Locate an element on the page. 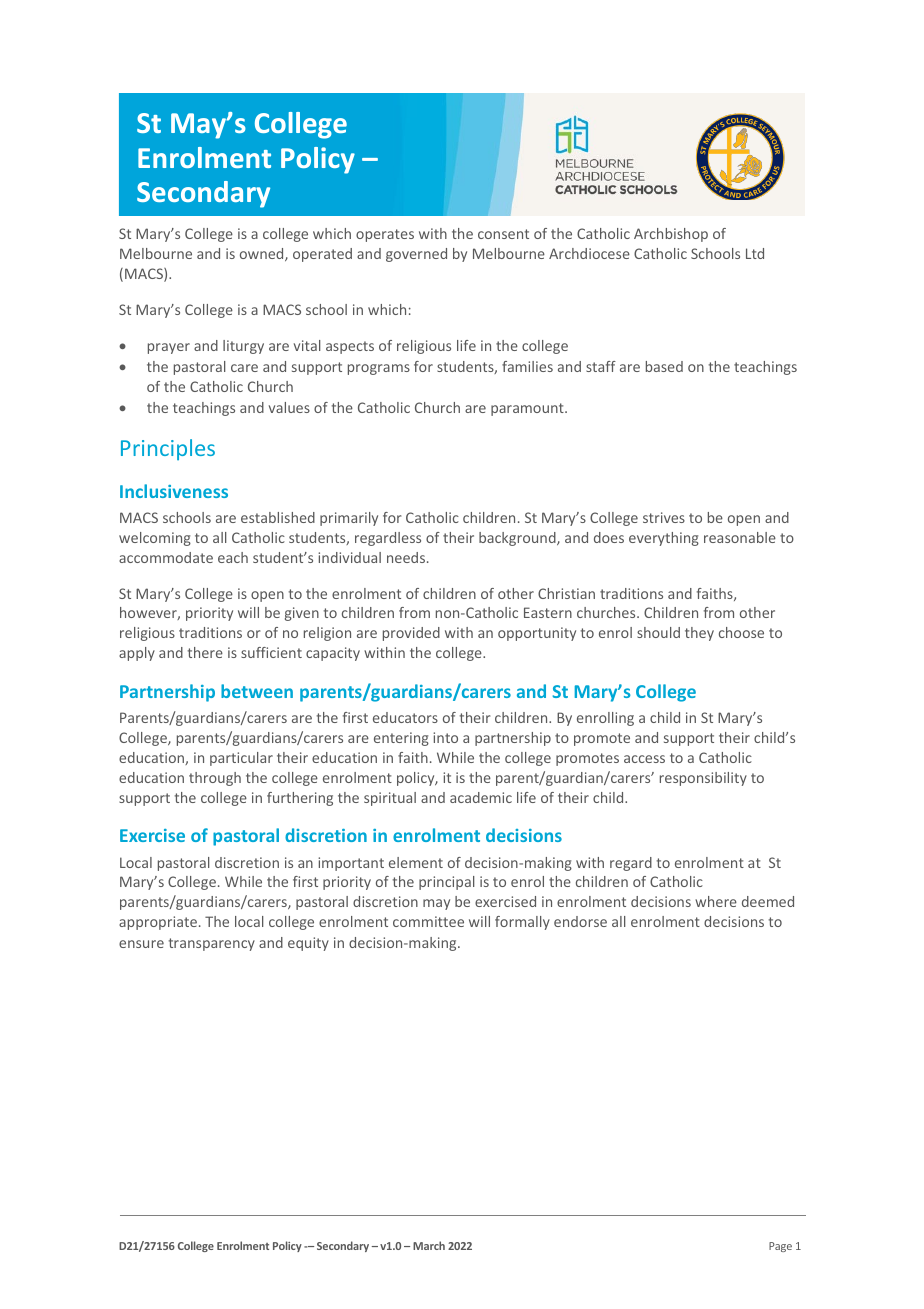  into is located at coordinates (445, 737).
